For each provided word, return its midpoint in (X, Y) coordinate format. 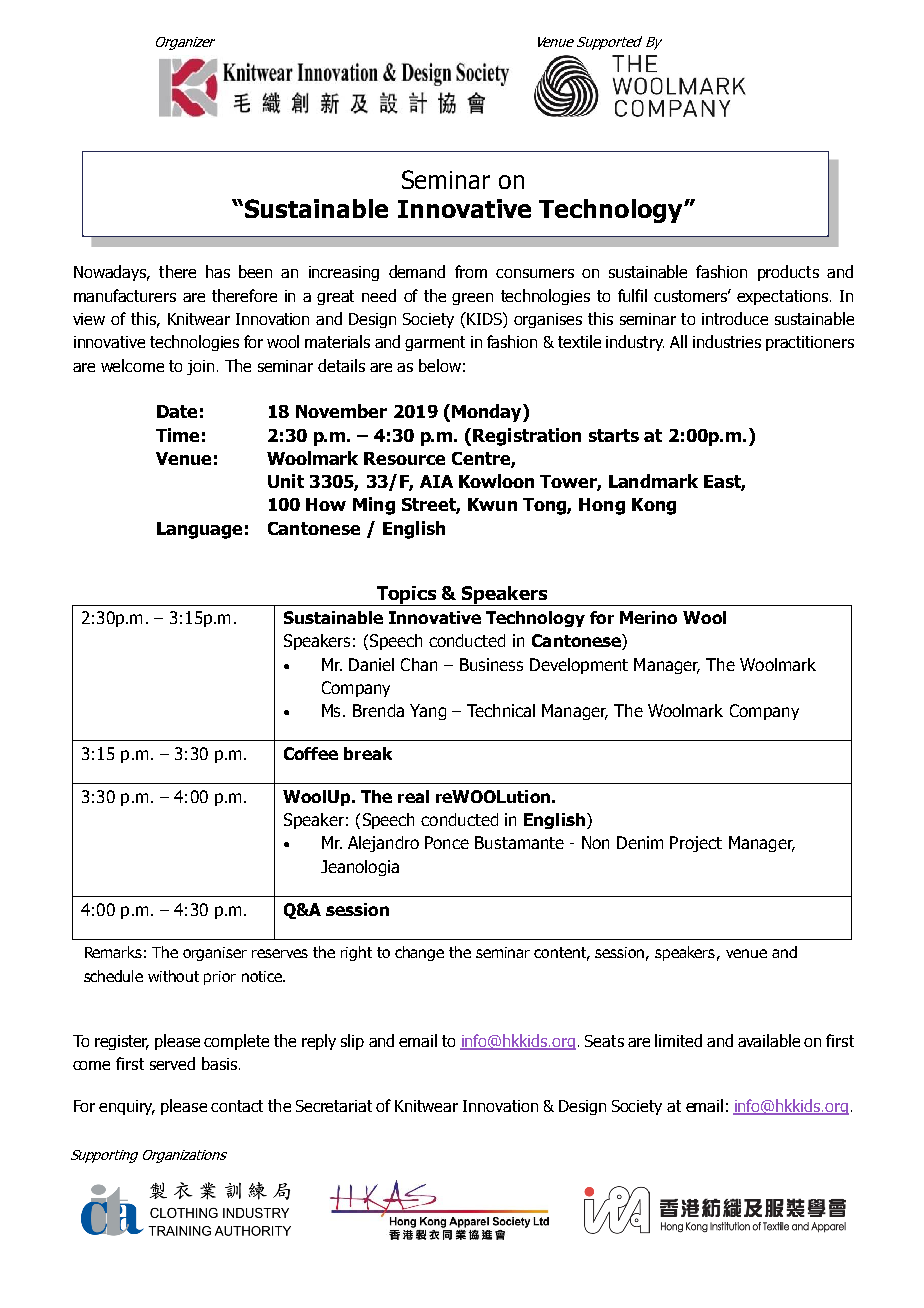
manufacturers (125, 295)
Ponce (447, 842)
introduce (735, 318)
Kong (654, 506)
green (472, 299)
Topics (406, 596)
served (172, 1063)
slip (352, 1042)
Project (696, 844)
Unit (286, 481)
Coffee (311, 753)
